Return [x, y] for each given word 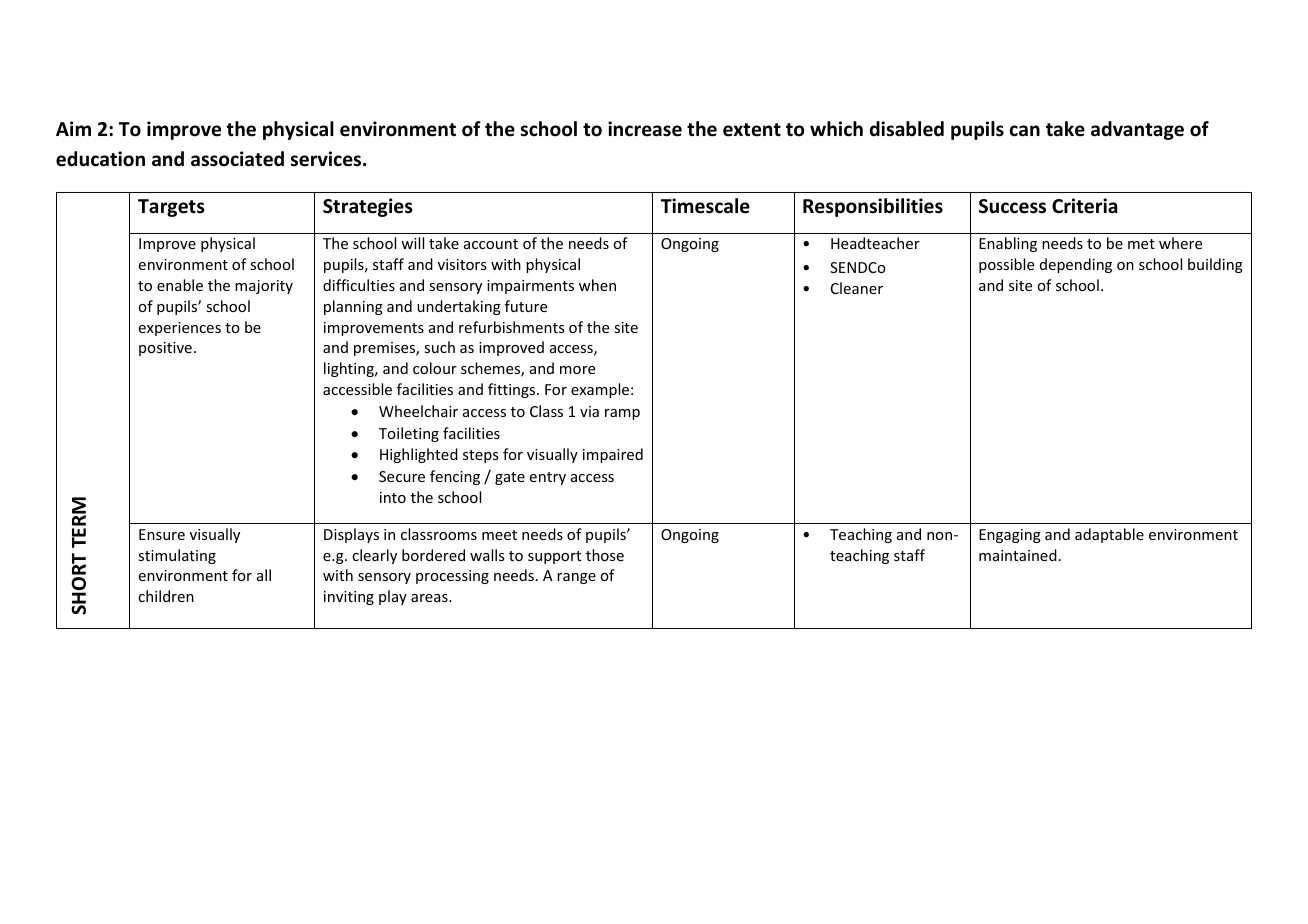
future [526, 306]
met [1141, 244]
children [166, 596]
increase [645, 129]
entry [547, 478]
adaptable [1109, 535]
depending [1076, 265]
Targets [171, 208]
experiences [179, 329]
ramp [622, 414]
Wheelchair [418, 411]
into [393, 497]
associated [237, 159]
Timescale [705, 206]
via [589, 411]
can [1024, 131]
